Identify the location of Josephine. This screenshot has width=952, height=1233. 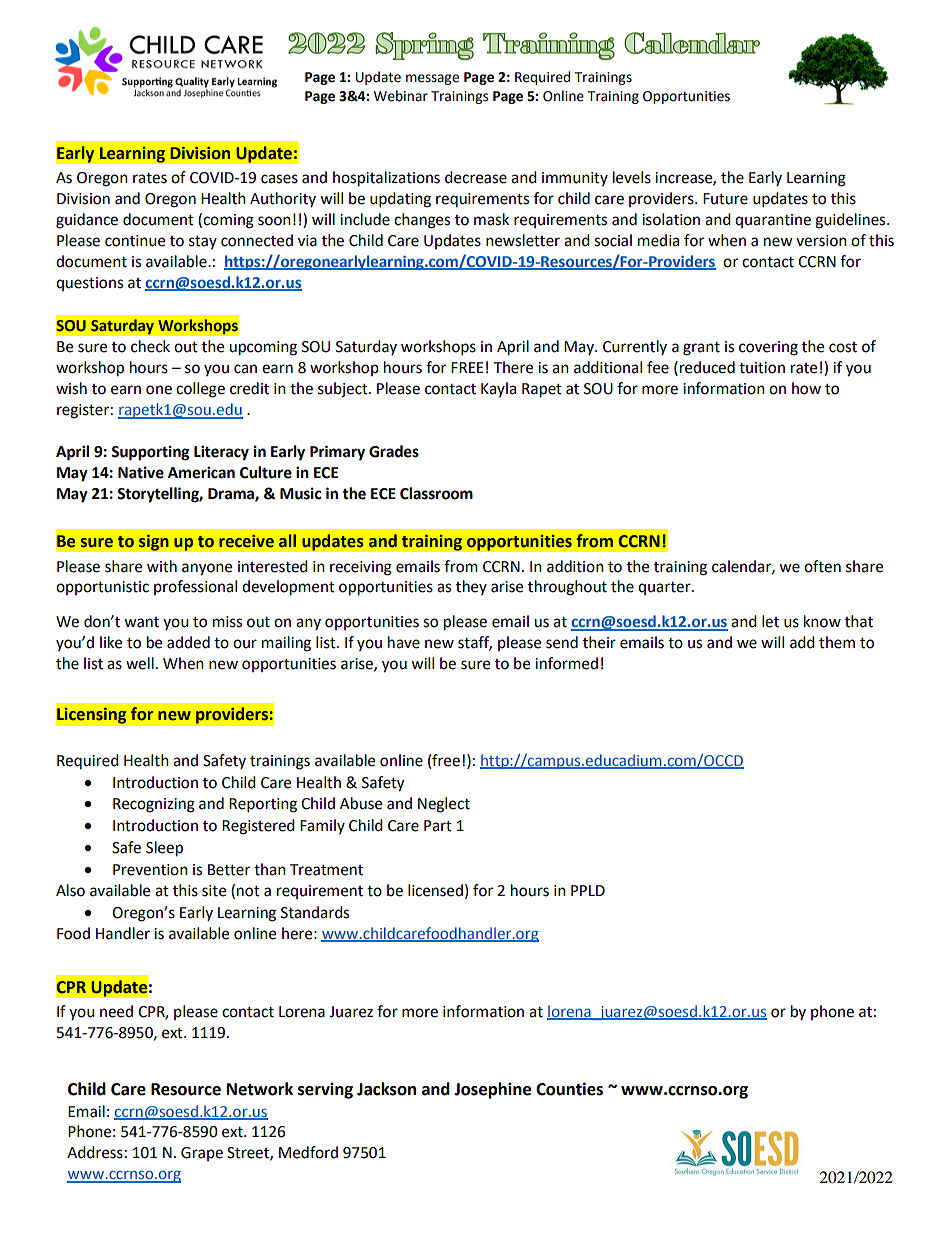
(492, 1090).
